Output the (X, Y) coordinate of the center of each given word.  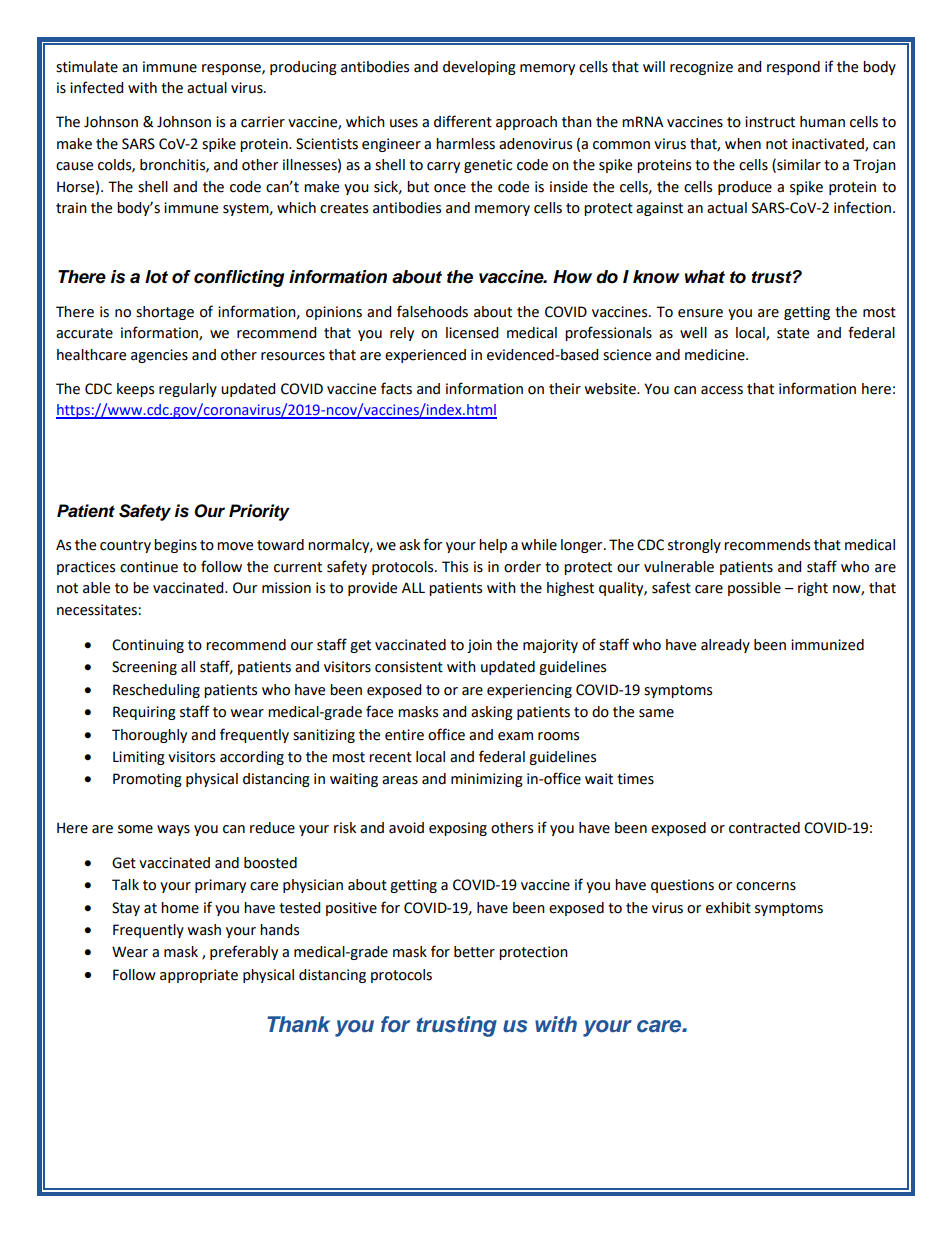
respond (793, 68)
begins (175, 546)
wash (204, 930)
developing (479, 68)
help (493, 546)
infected (96, 87)
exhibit (728, 908)
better (474, 952)
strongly (694, 546)
